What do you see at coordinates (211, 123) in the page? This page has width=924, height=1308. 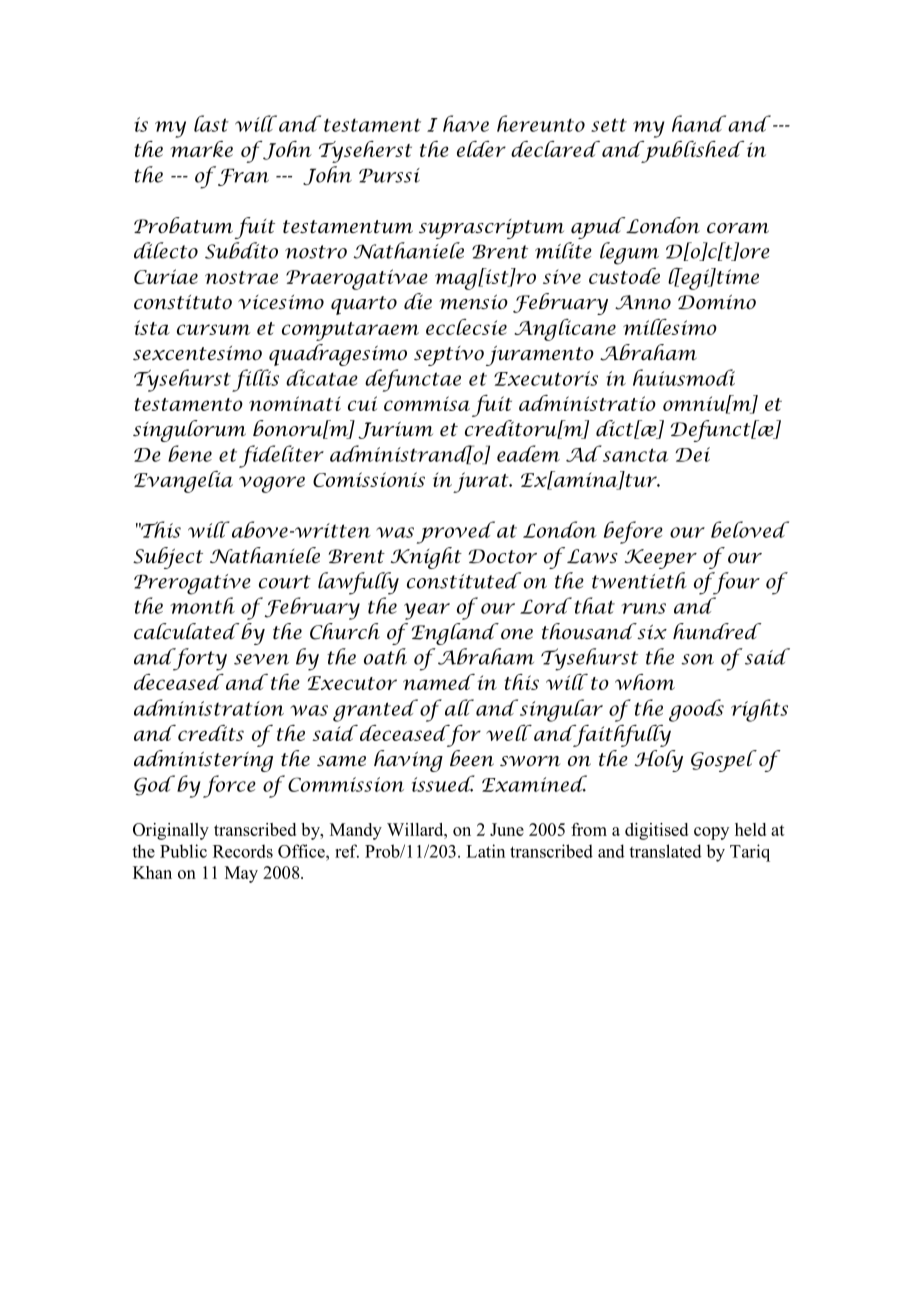 I see `last` at bounding box center [211, 123].
